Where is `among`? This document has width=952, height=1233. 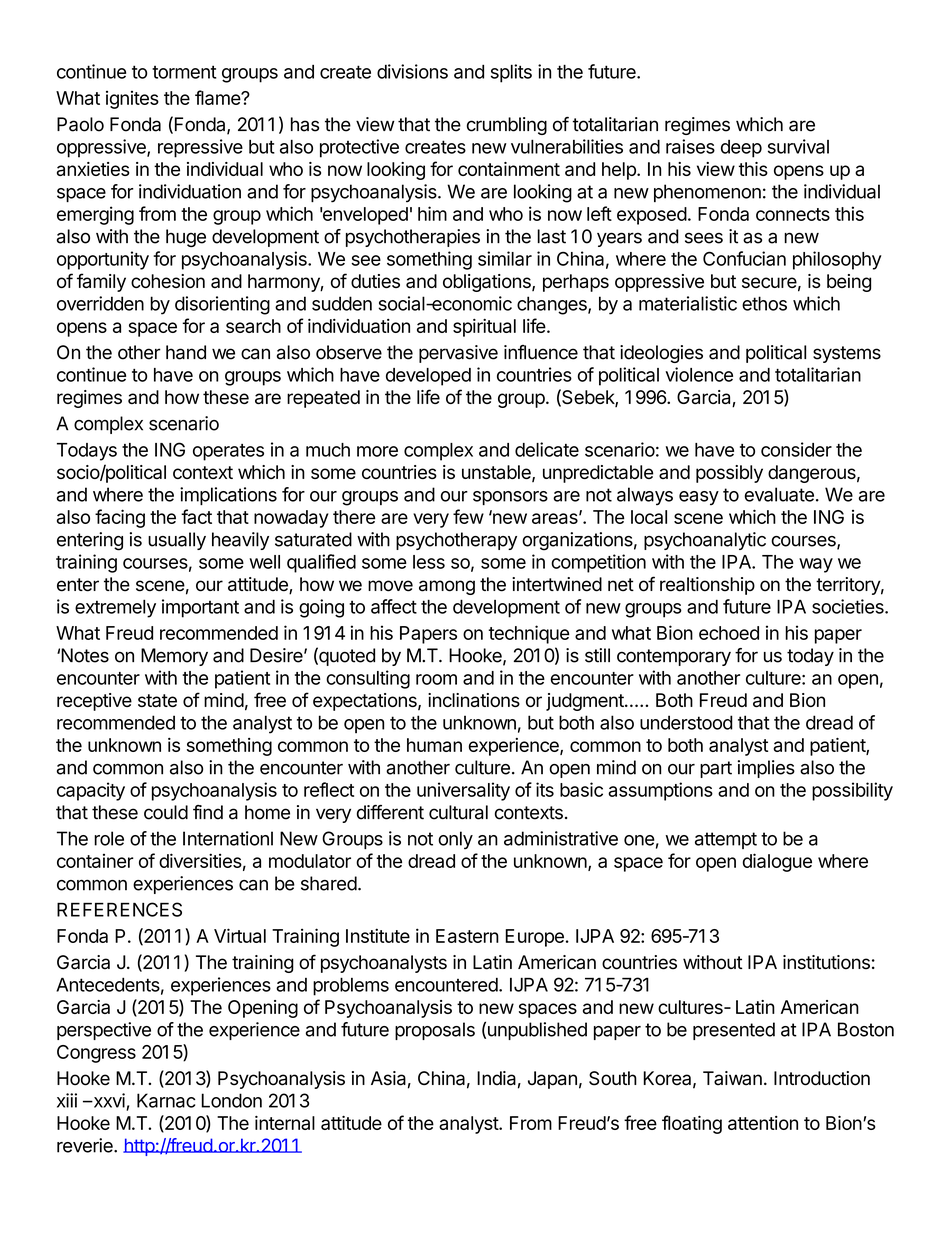
among is located at coordinates (447, 587).
